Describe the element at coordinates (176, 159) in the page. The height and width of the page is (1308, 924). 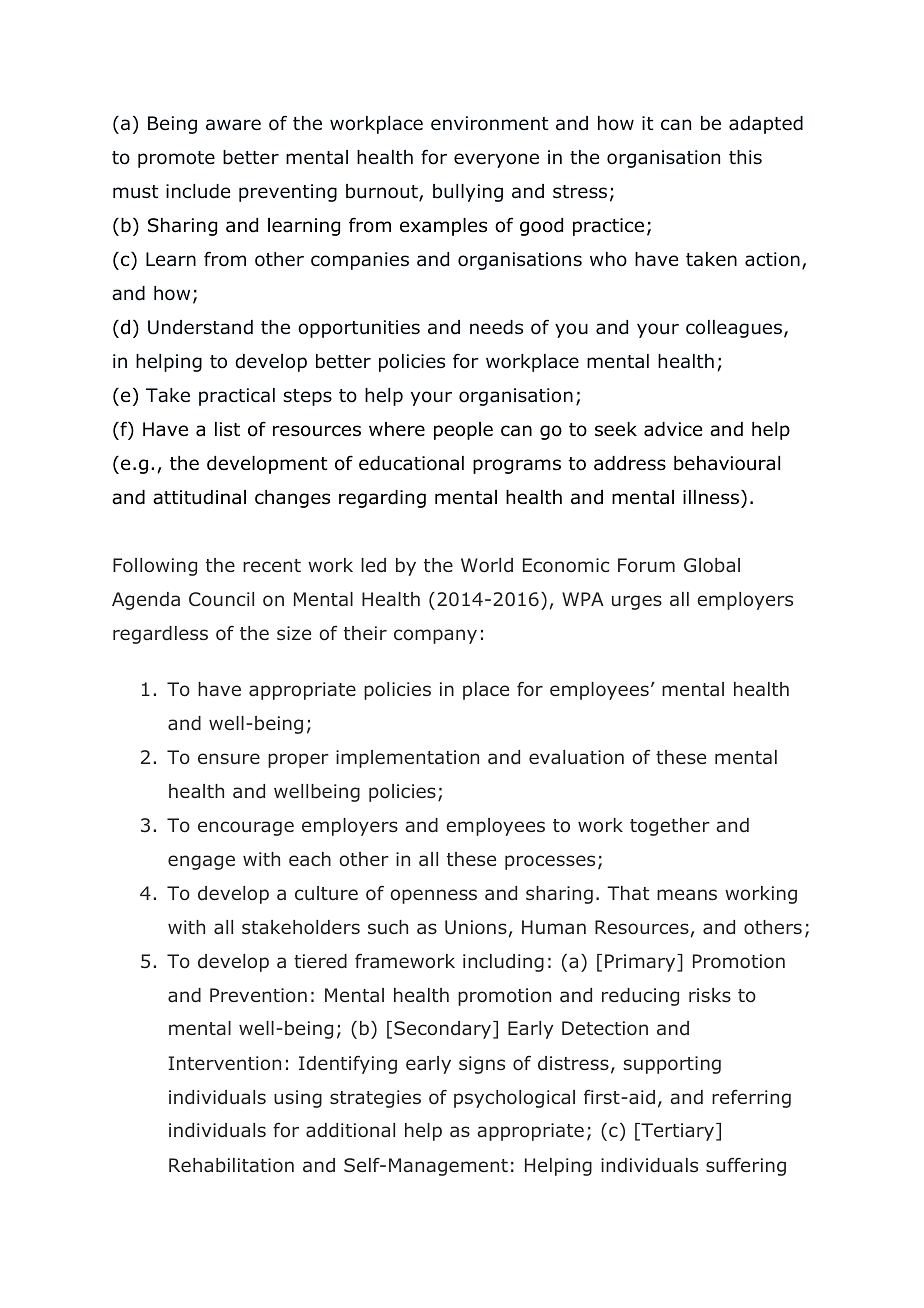
I see `promote` at that location.
